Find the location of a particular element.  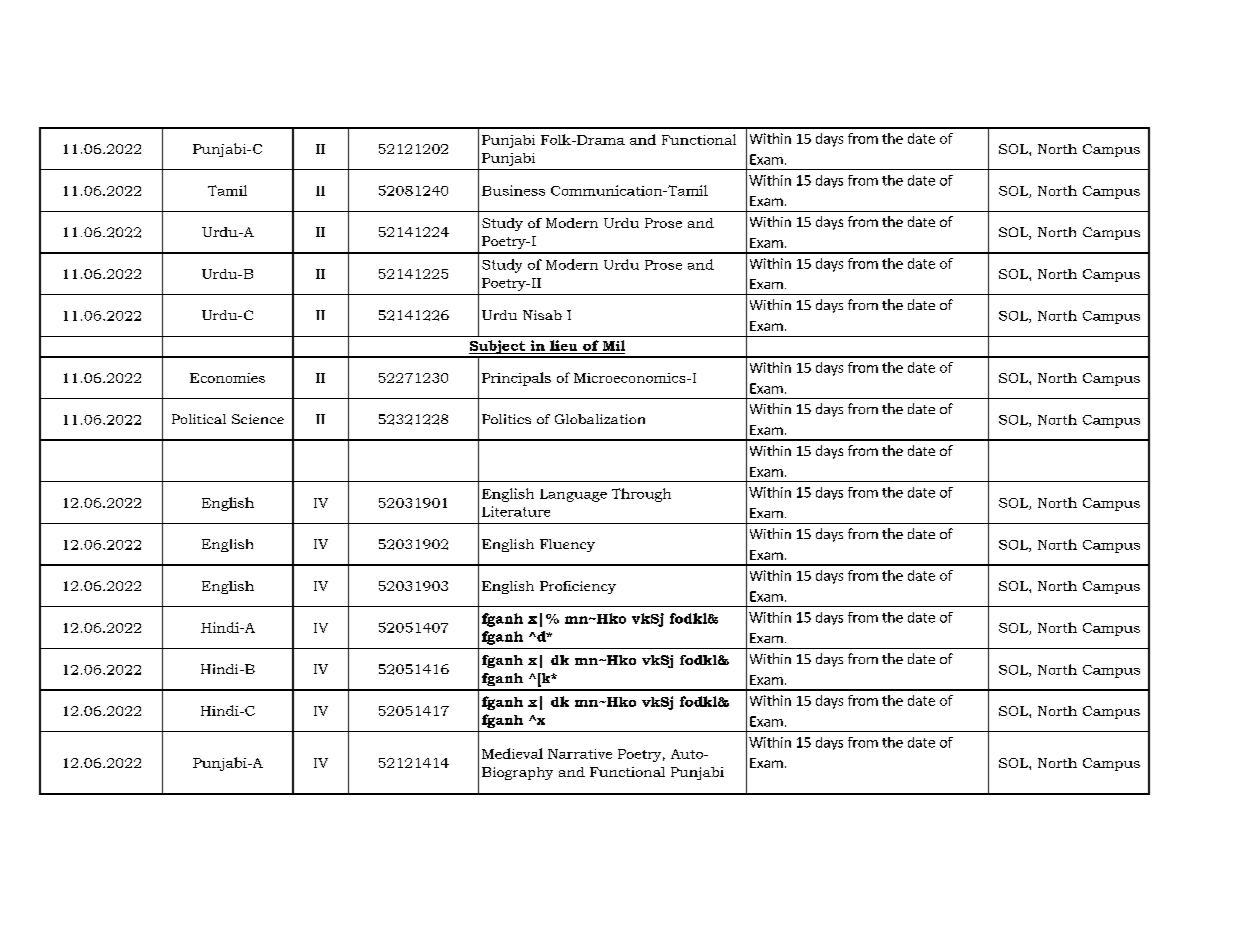

Nisab is located at coordinates (542, 315).
